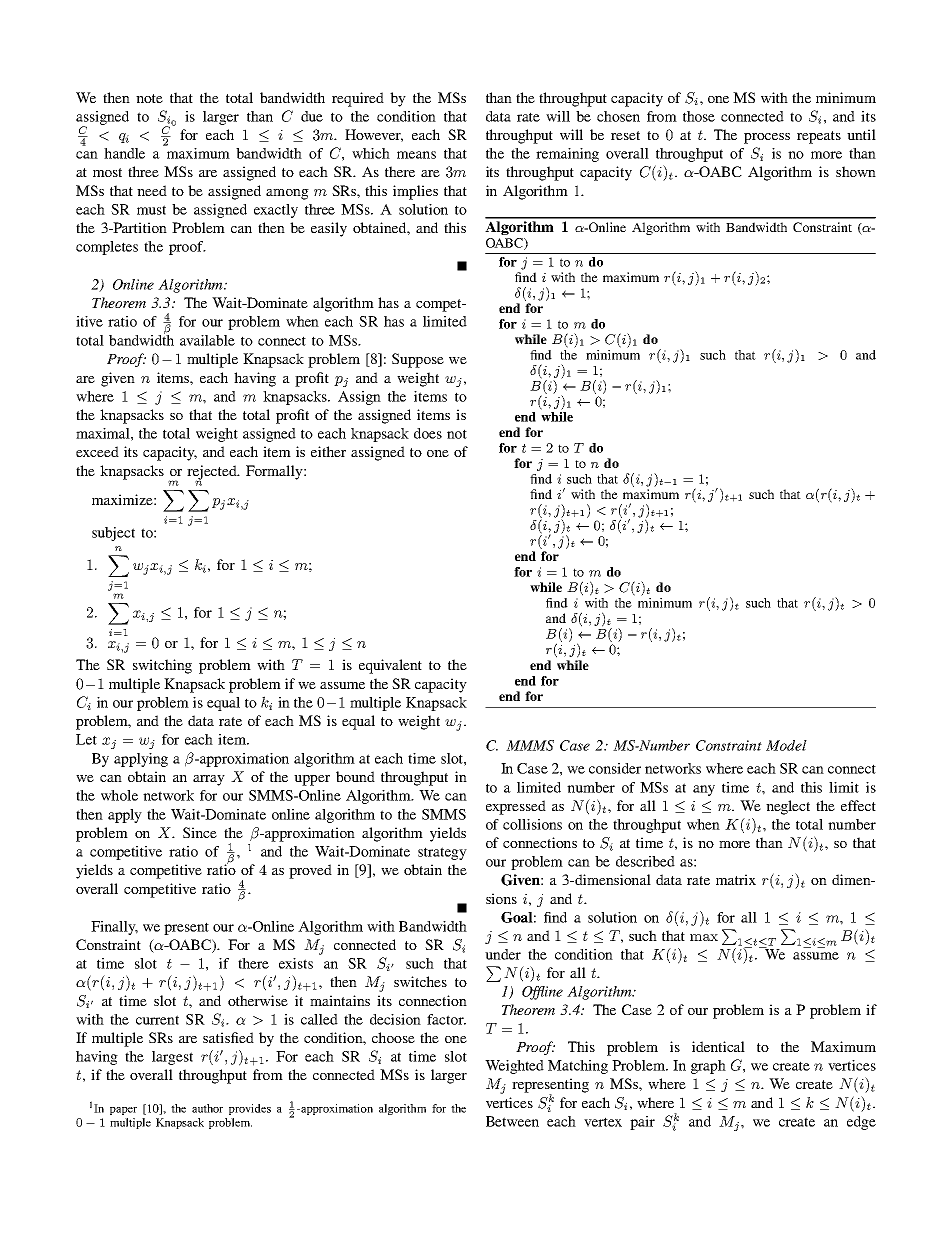 The height and width of the screenshot is (1233, 952). What do you see at coordinates (162, 666) in the screenshot?
I see `switching` at bounding box center [162, 666].
